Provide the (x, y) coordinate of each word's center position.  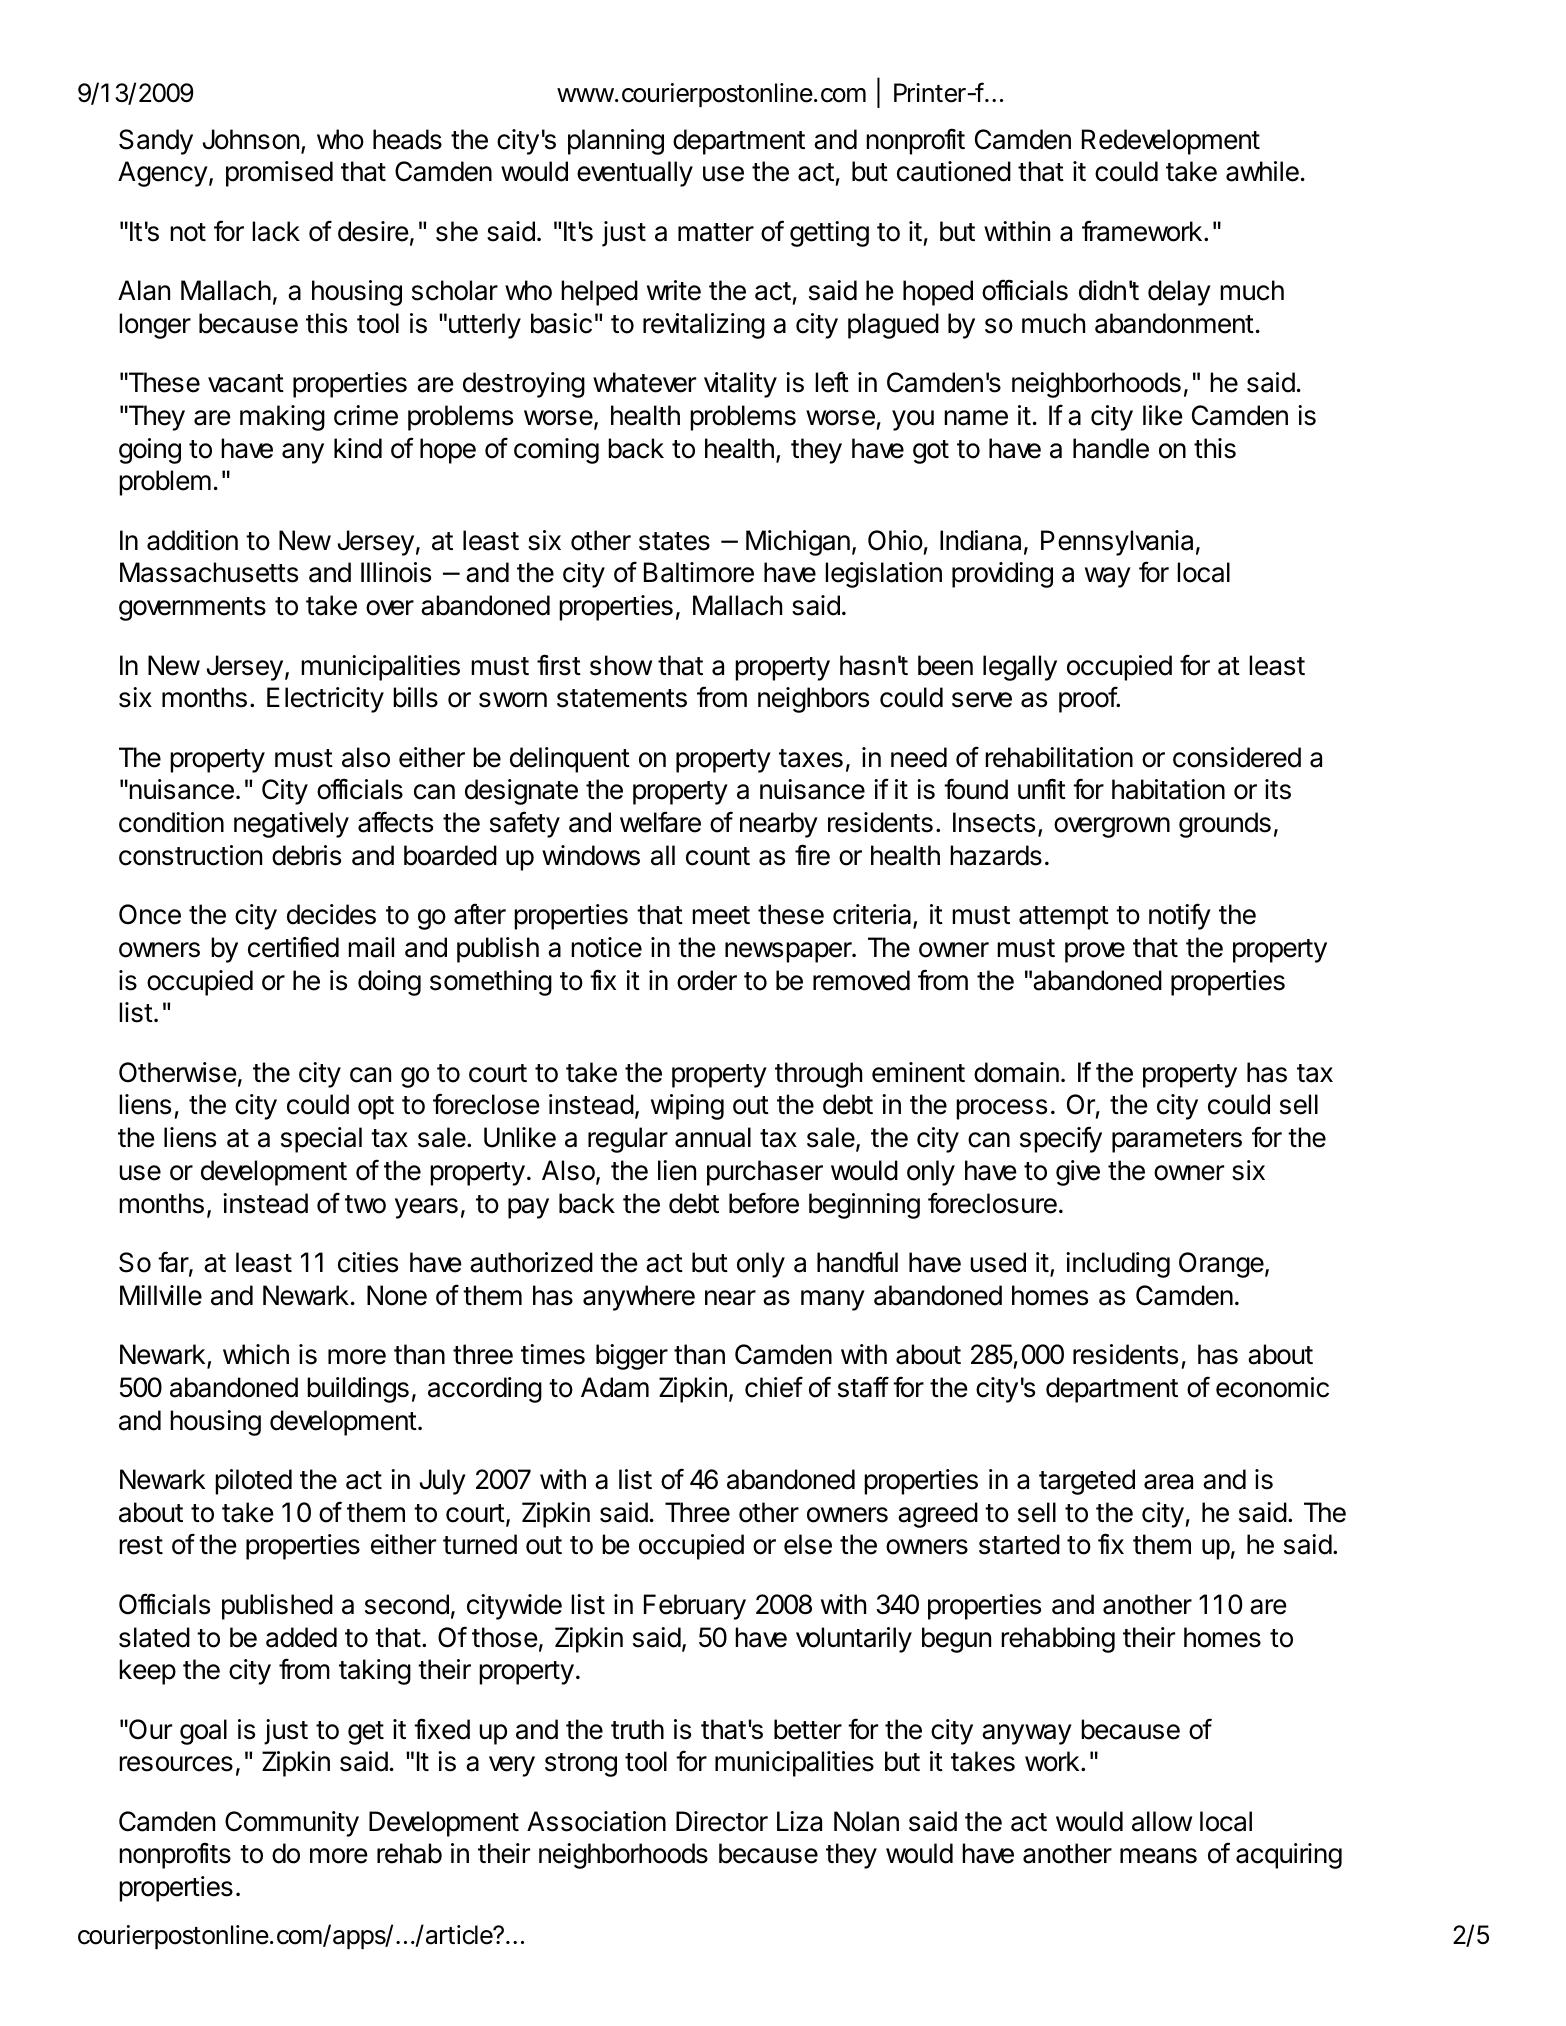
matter (716, 232)
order (707, 980)
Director (722, 1821)
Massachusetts (209, 572)
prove (1095, 952)
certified (293, 947)
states (674, 541)
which (256, 1354)
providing (1002, 575)
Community (292, 1824)
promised (279, 174)
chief (774, 1387)
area (1168, 1482)
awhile (1262, 171)
